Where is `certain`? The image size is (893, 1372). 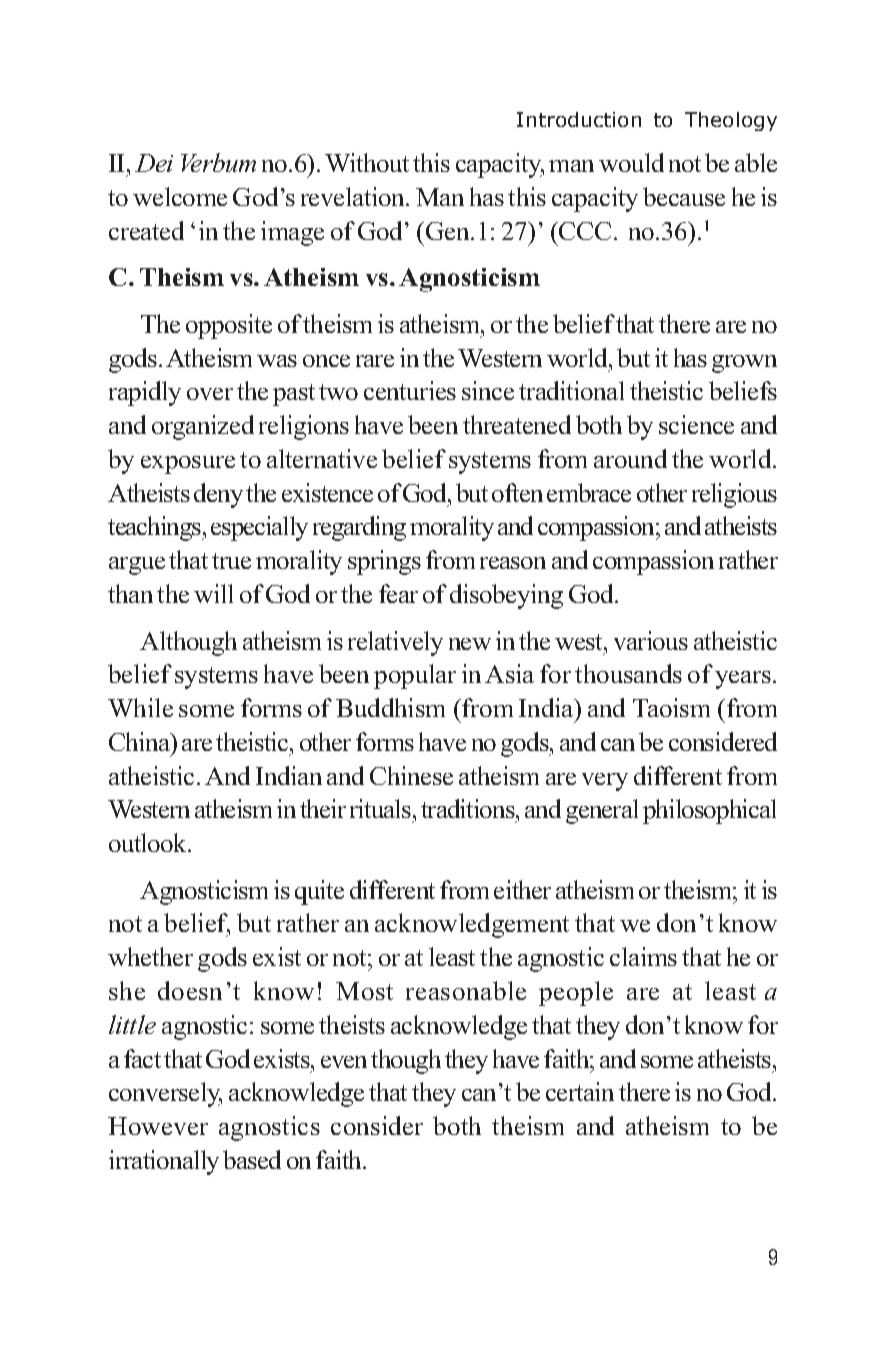
certain is located at coordinates (580, 1091).
